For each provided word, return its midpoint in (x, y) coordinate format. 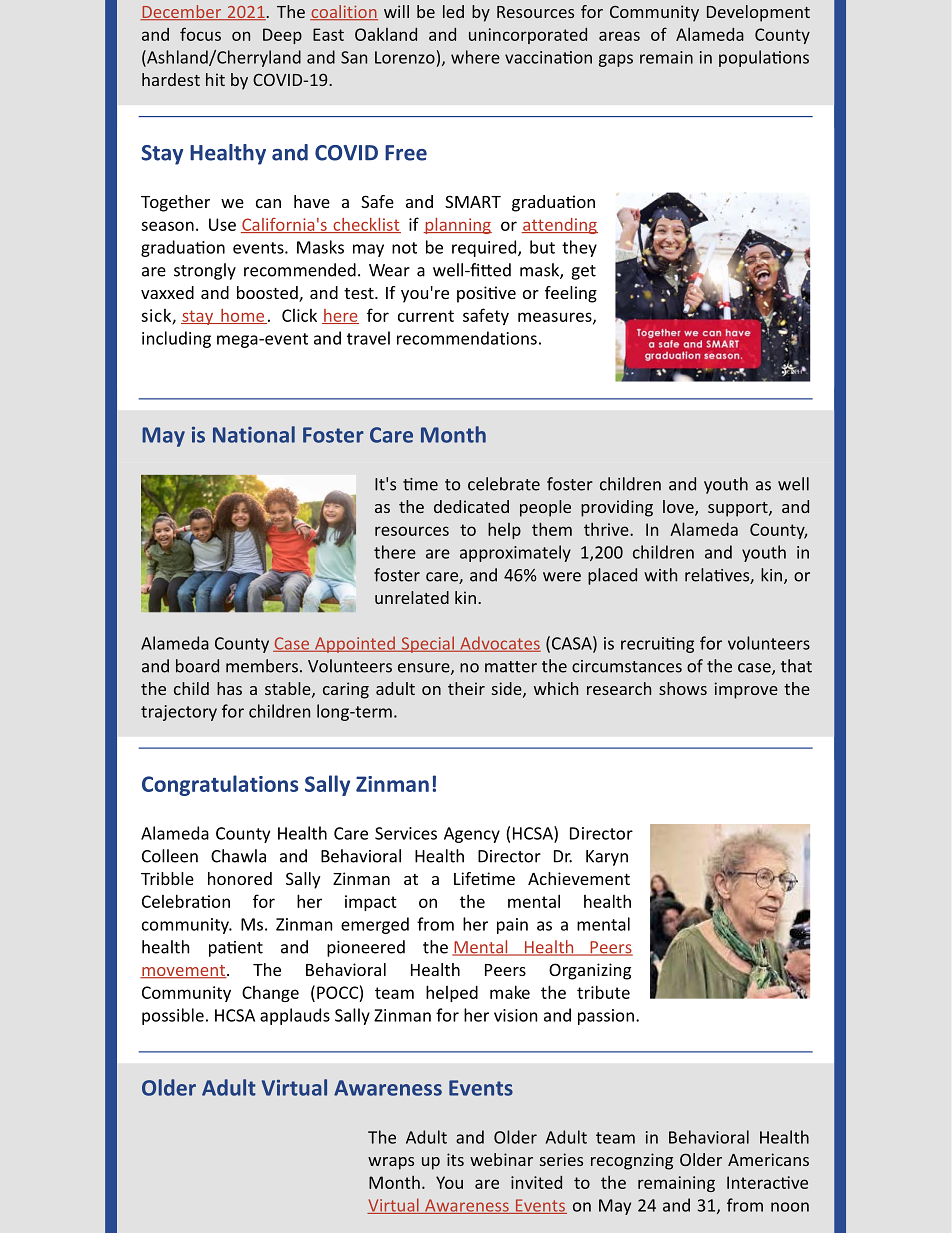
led (453, 11)
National (254, 434)
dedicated (471, 506)
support (739, 509)
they (579, 248)
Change (270, 994)
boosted (268, 294)
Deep (282, 36)
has (229, 688)
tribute (603, 992)
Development (758, 13)
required (485, 248)
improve (746, 690)
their (466, 688)
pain (512, 926)
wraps (391, 1163)
